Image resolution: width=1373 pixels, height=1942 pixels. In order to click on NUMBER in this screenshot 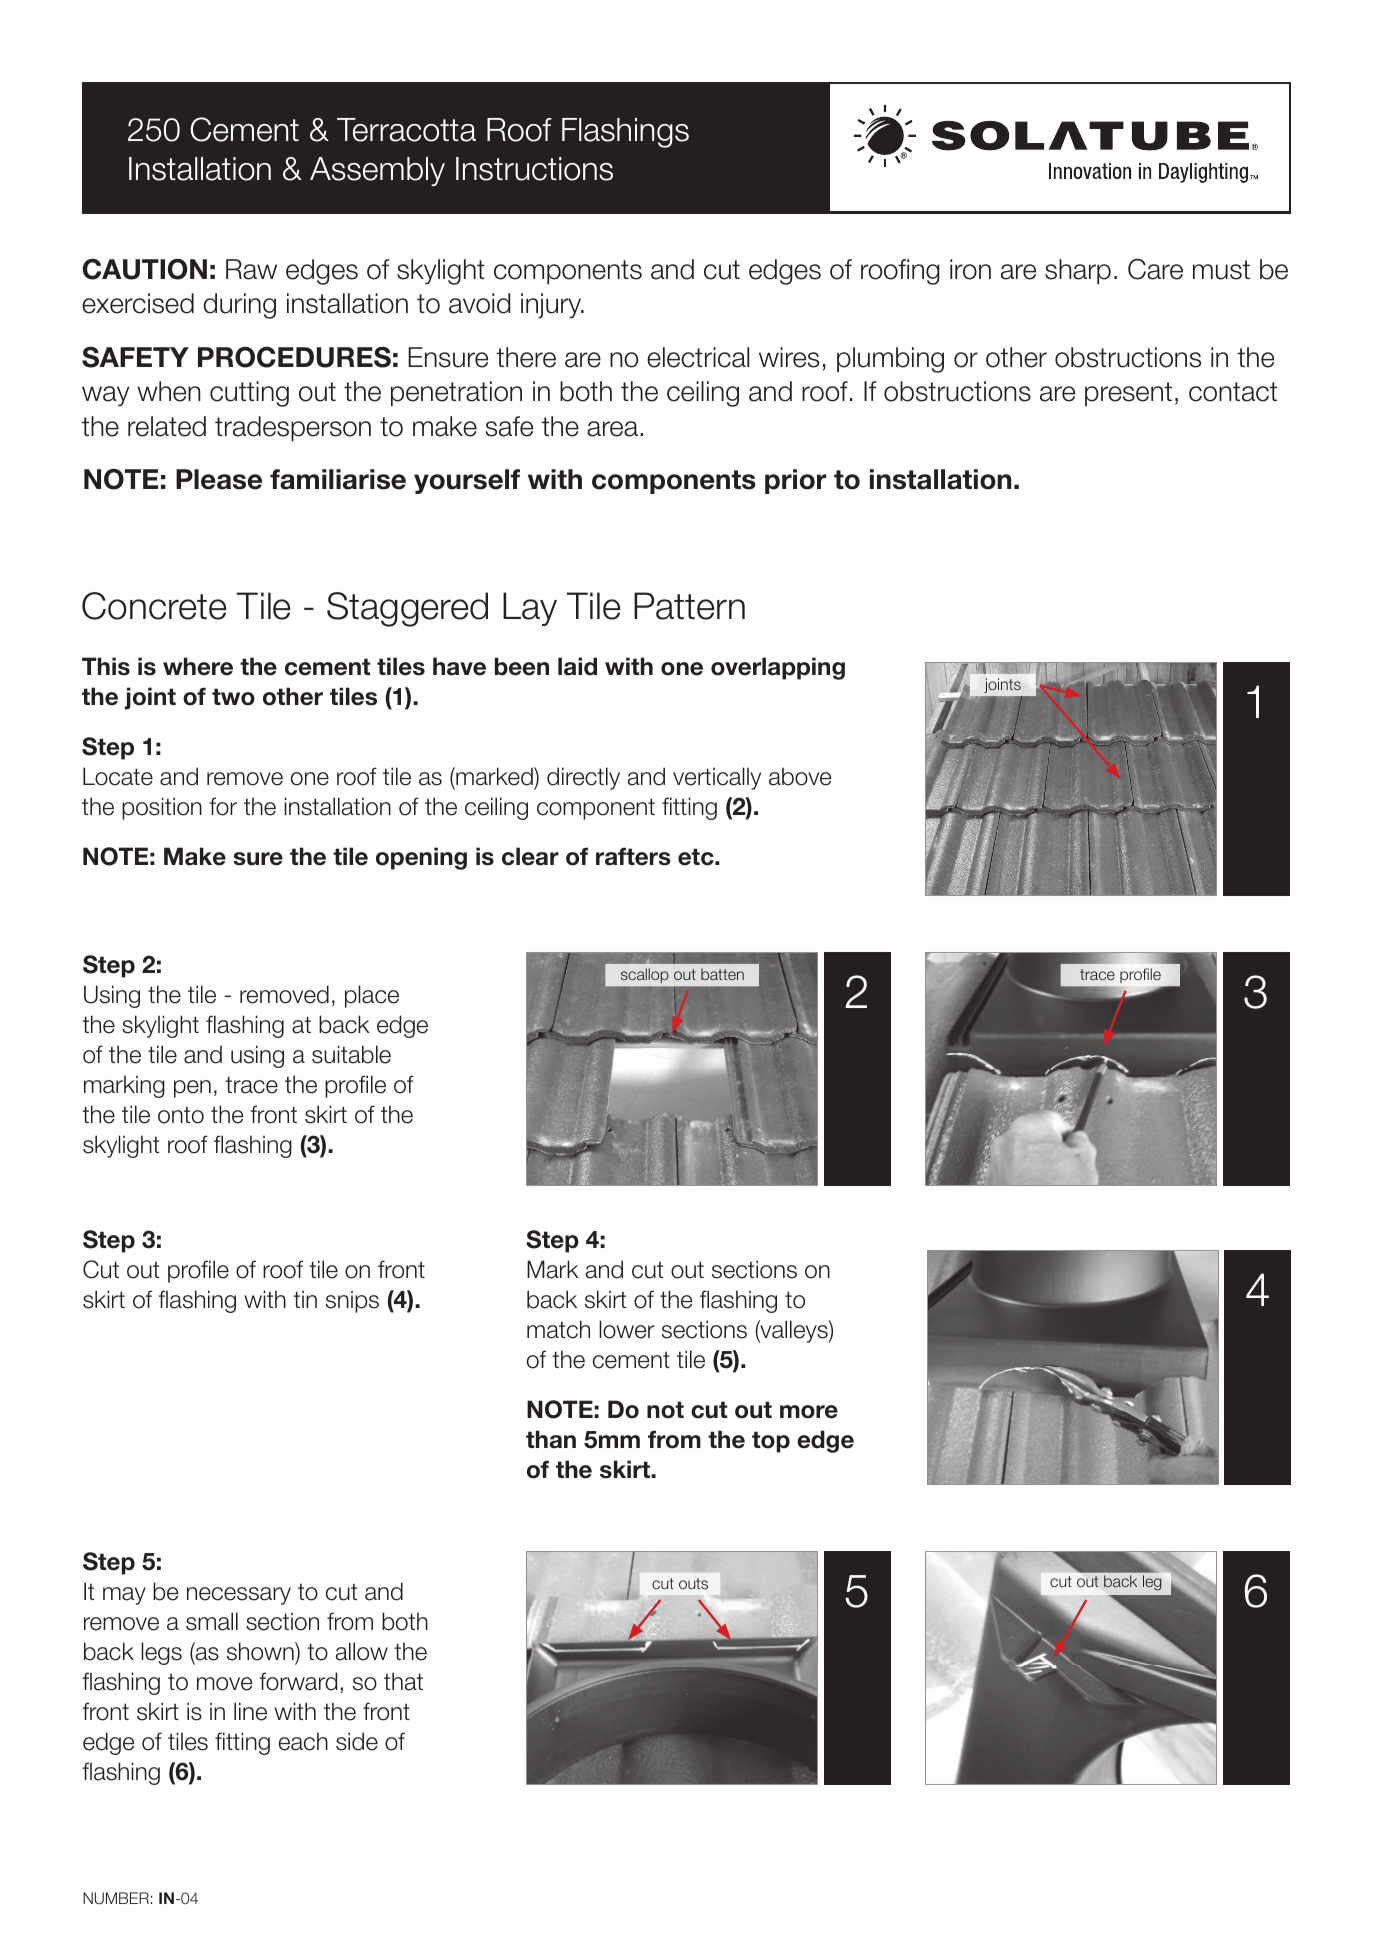, I will do `click(116, 1898)`.
